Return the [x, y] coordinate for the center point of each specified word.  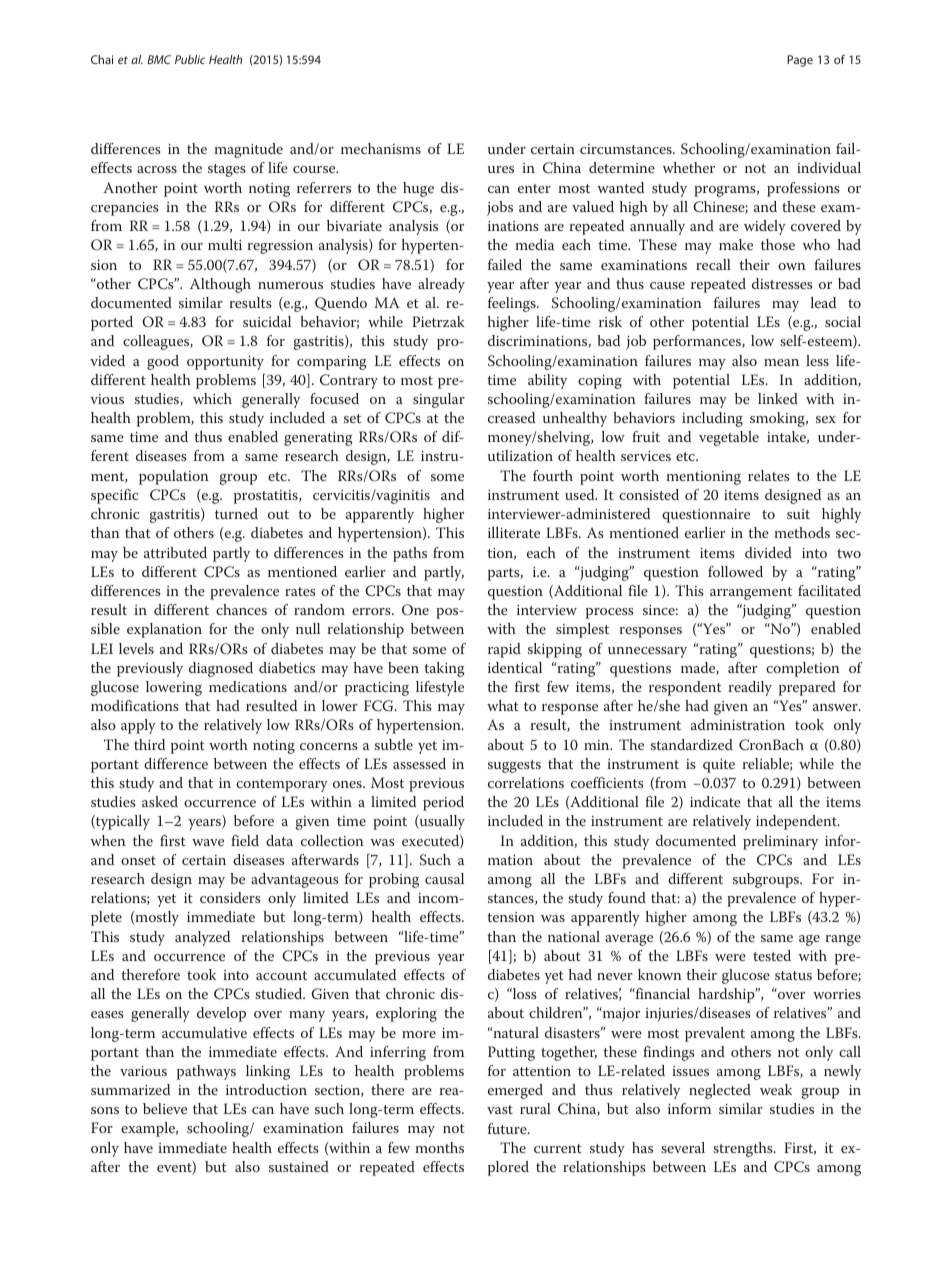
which [212, 398]
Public [190, 59]
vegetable [729, 438]
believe [165, 1108]
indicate [715, 801]
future [508, 1128]
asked [160, 801]
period [443, 803]
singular [439, 400]
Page [800, 61]
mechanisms [381, 148]
